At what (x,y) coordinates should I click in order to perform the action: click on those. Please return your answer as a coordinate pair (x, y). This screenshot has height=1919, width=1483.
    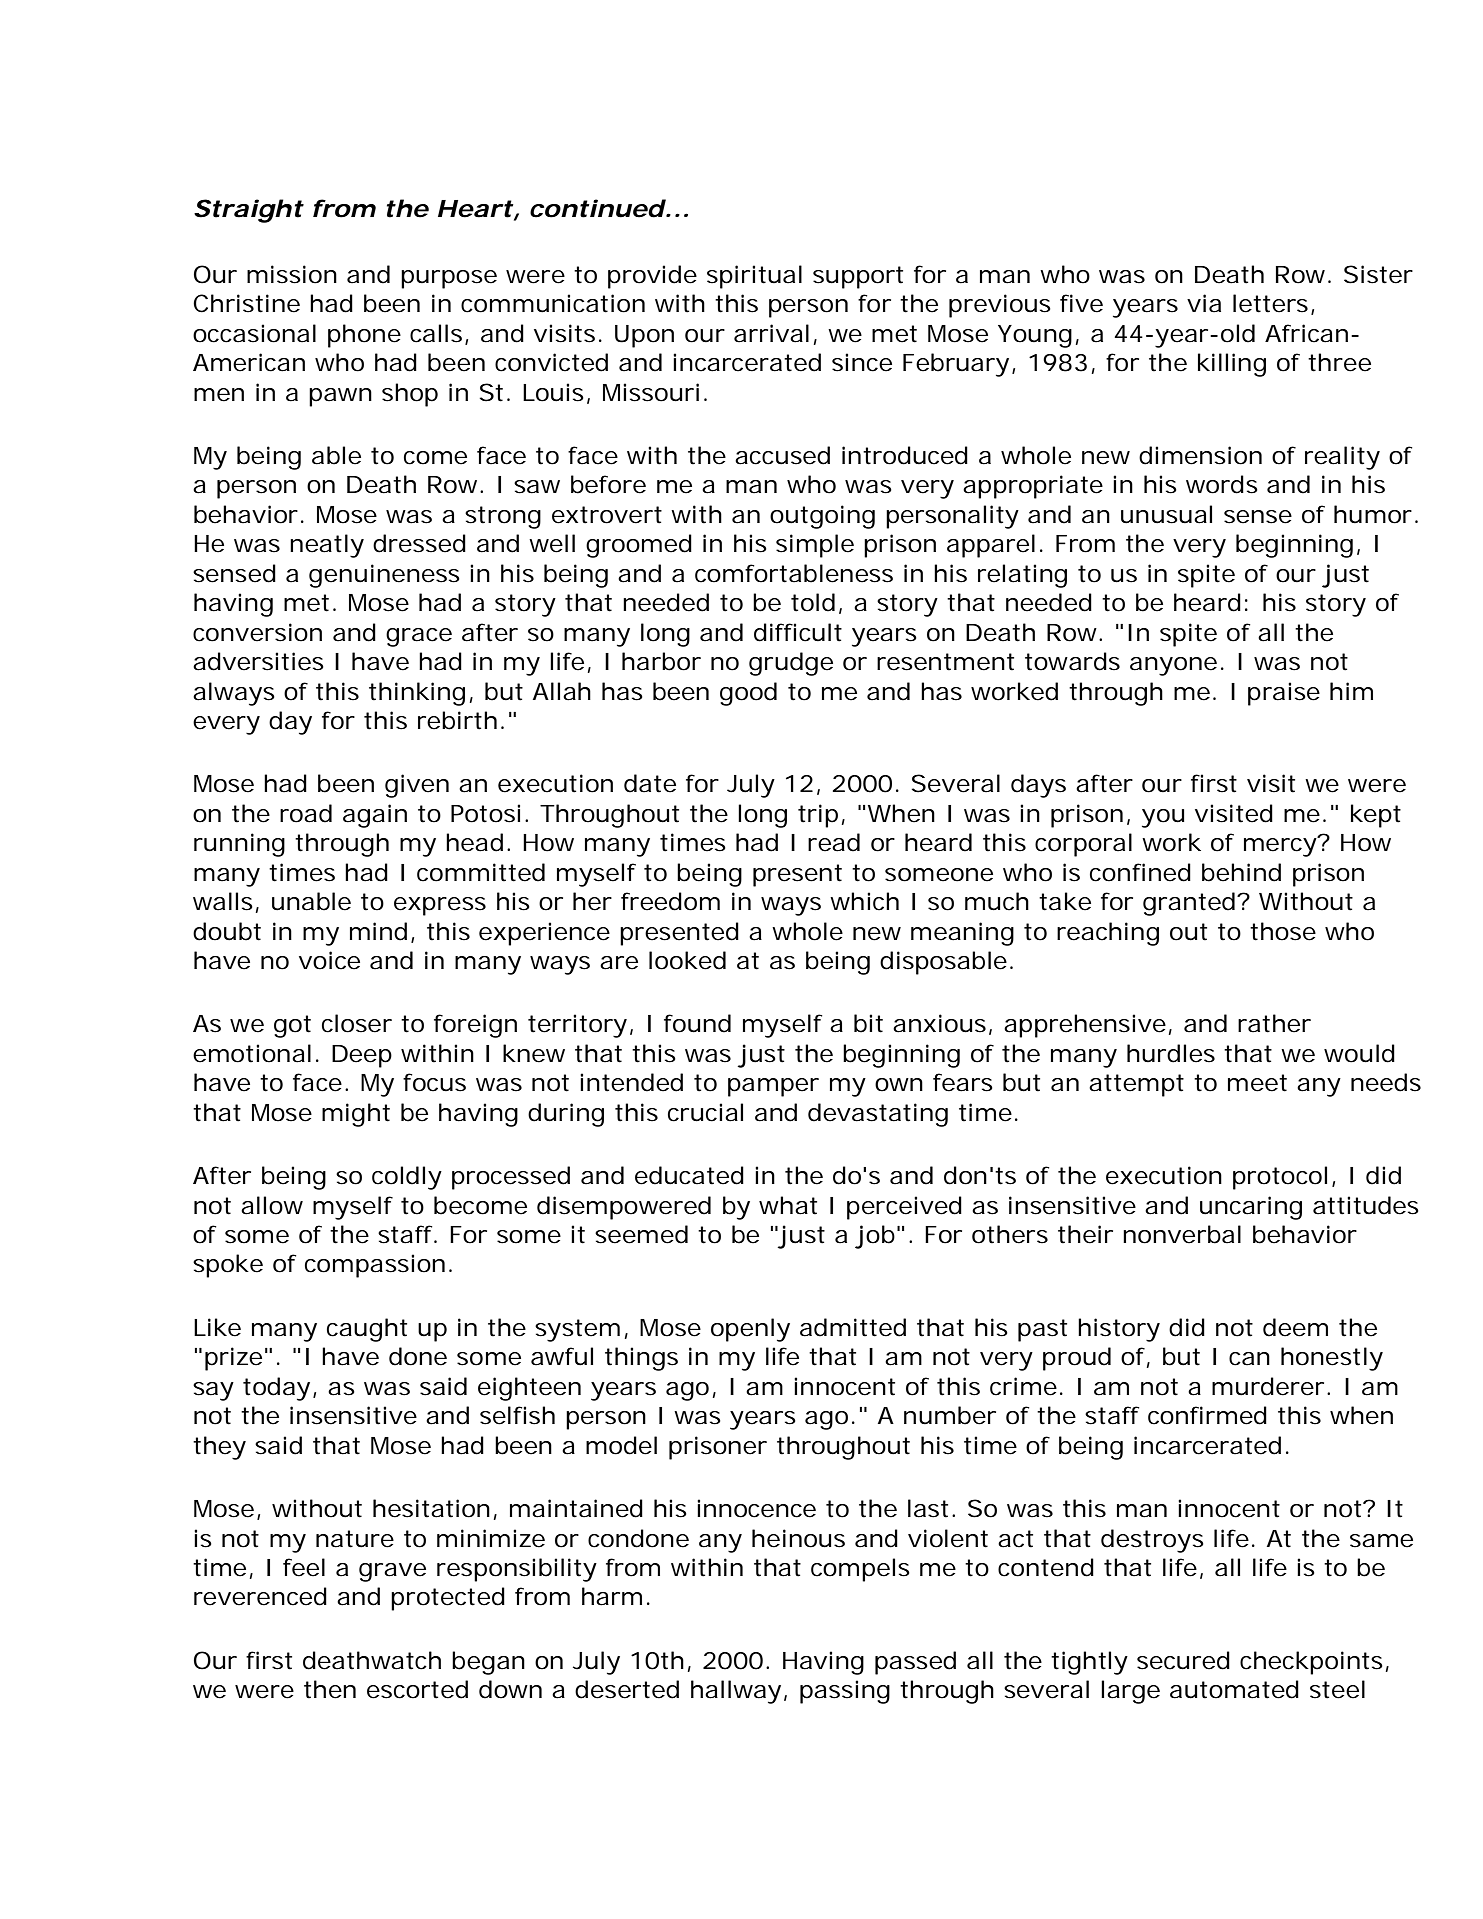
    Looking at the image, I should click on (1283, 931).
